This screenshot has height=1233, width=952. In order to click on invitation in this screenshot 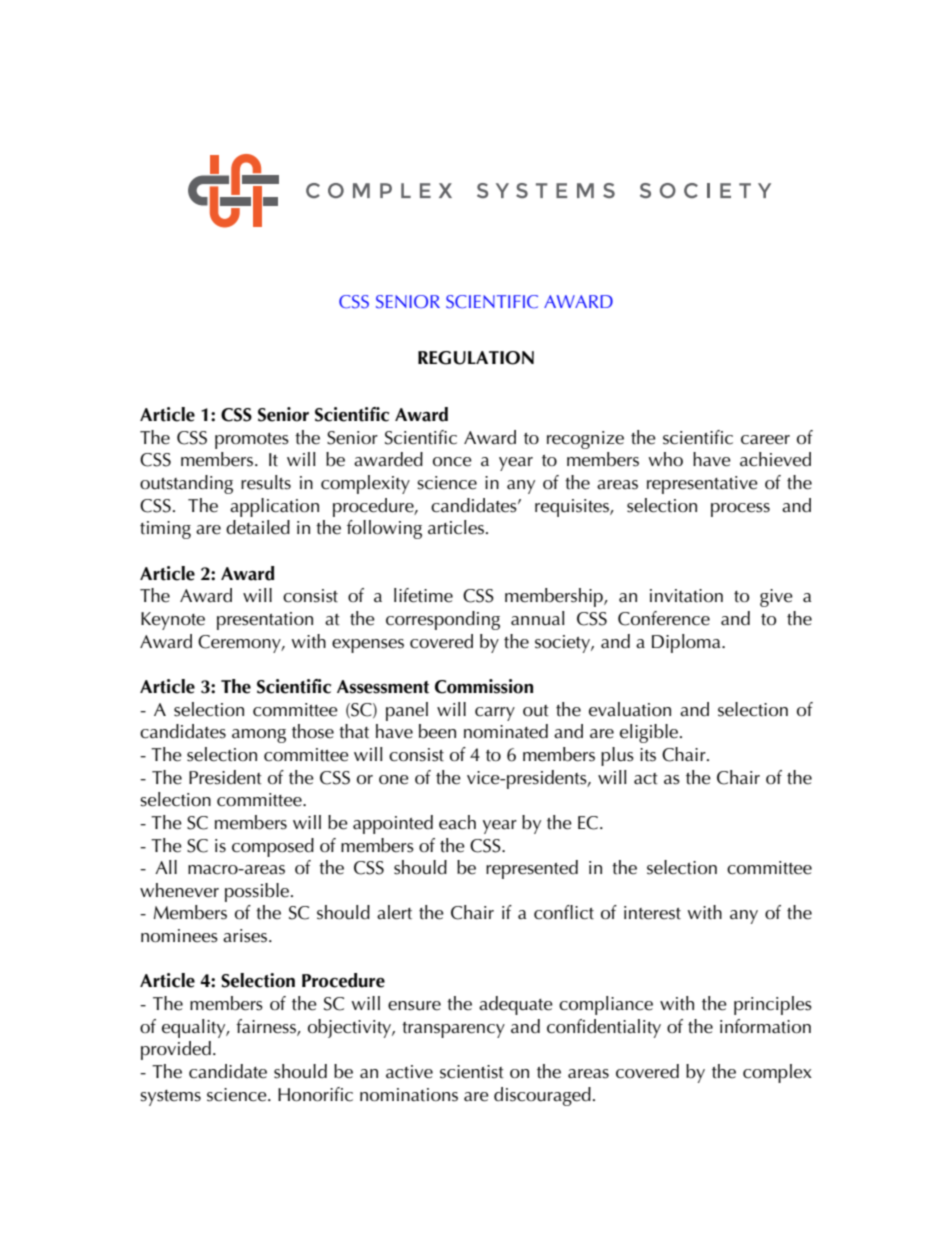, I will do `click(686, 596)`.
